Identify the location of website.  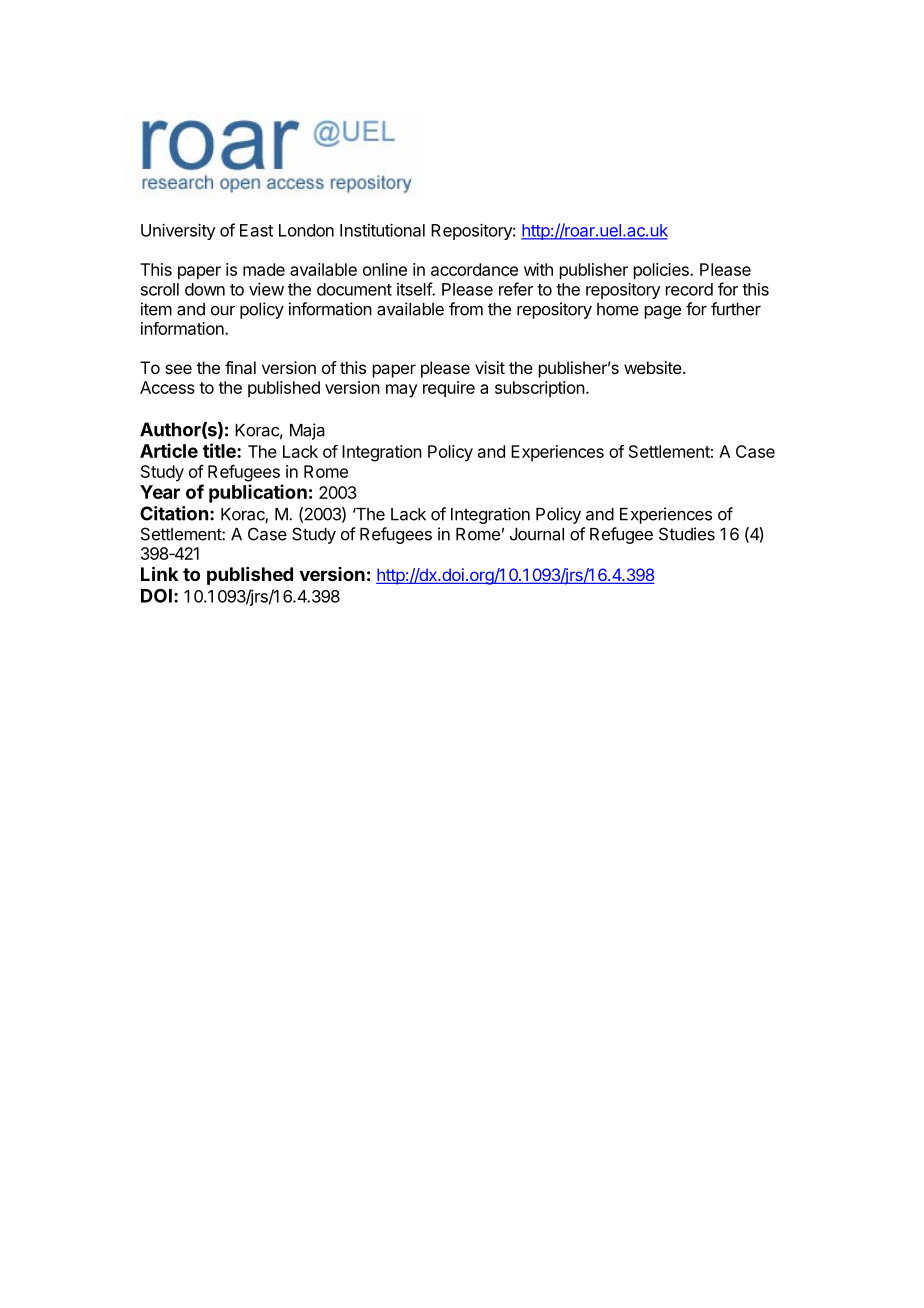
(653, 367).
